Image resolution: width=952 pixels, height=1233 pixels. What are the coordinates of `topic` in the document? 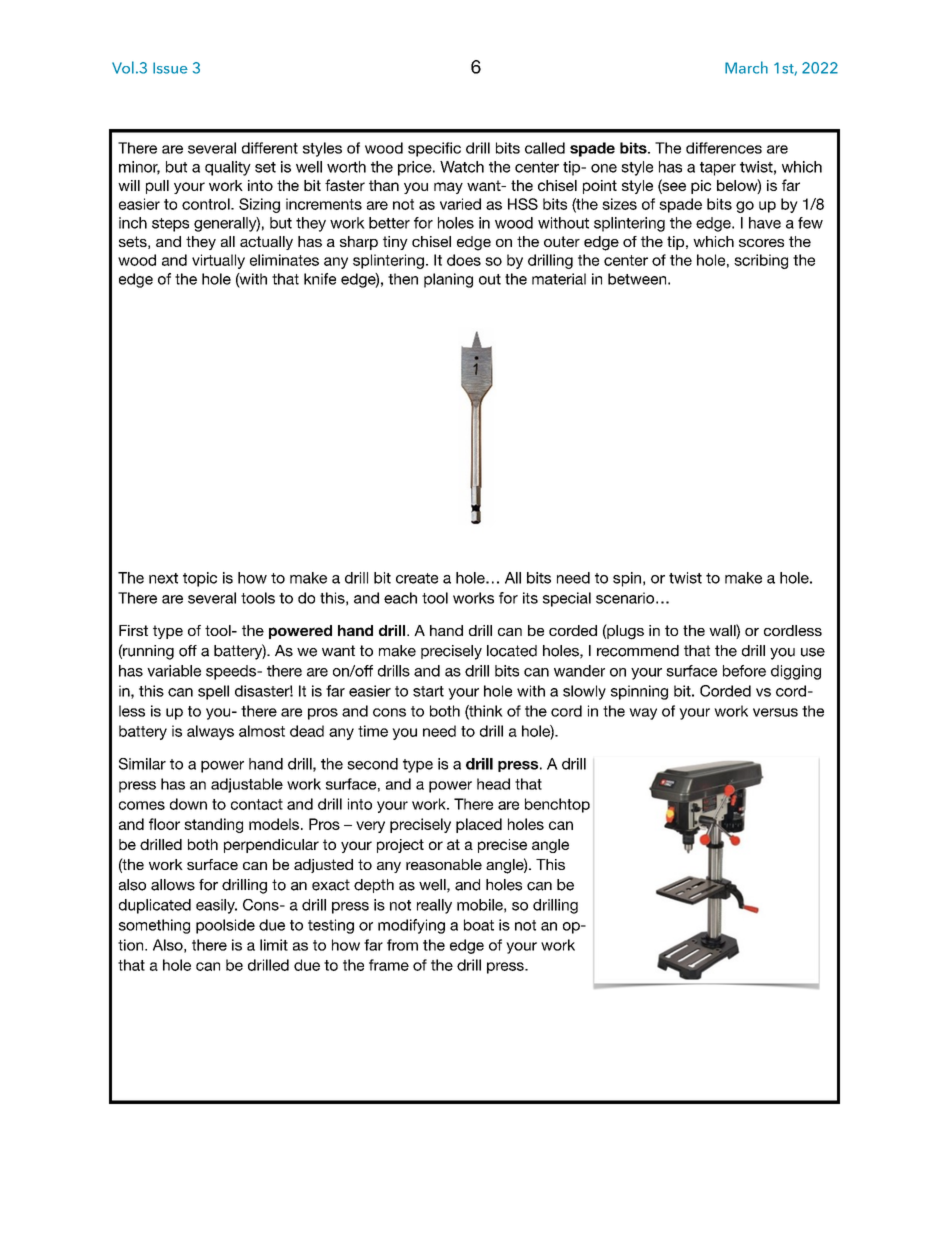 It's located at (200, 579).
